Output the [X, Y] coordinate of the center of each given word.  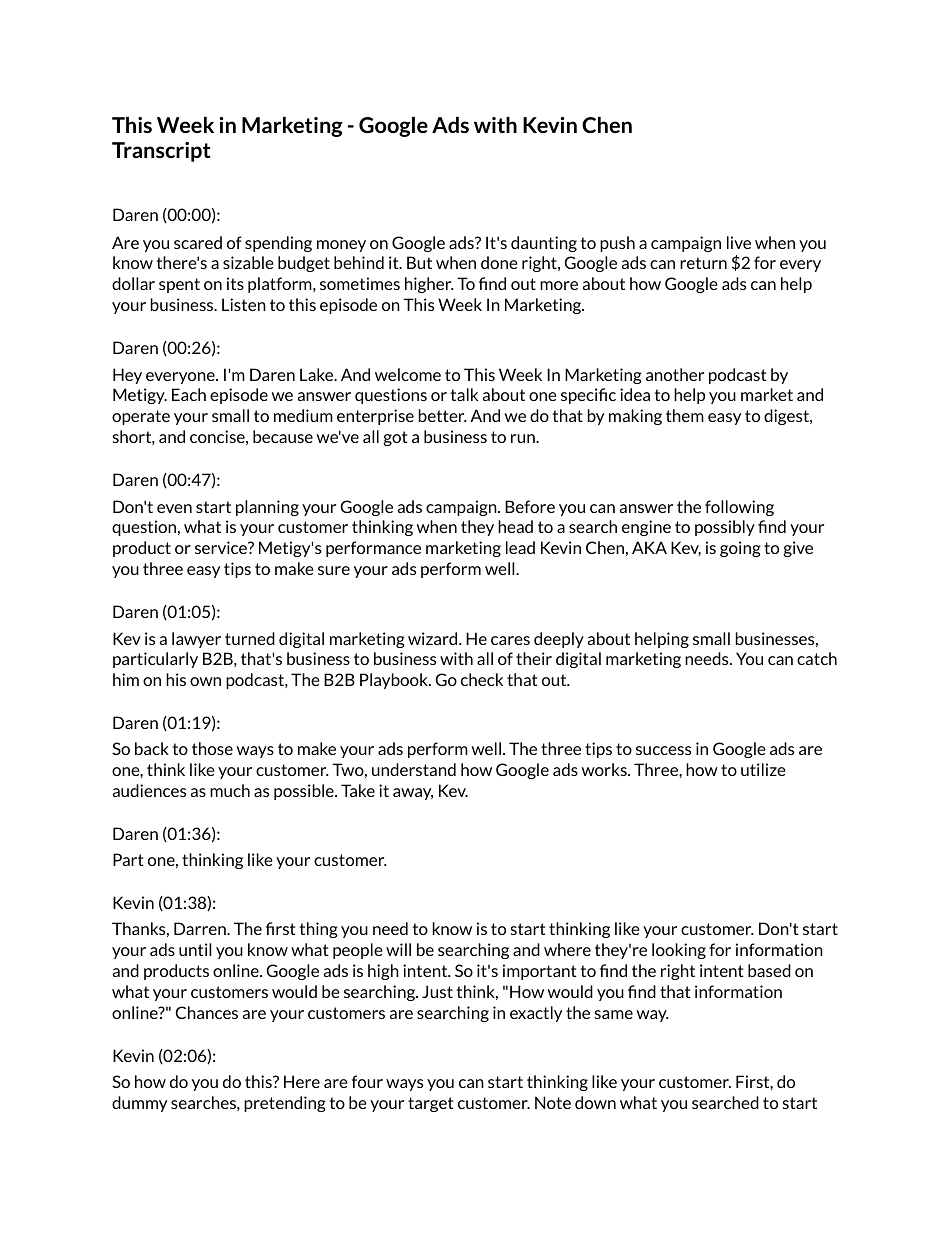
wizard [434, 638]
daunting [544, 244]
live [739, 242]
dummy [139, 1104]
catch [817, 658]
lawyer [196, 640]
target [431, 1104]
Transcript [161, 152]
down [595, 1102]
